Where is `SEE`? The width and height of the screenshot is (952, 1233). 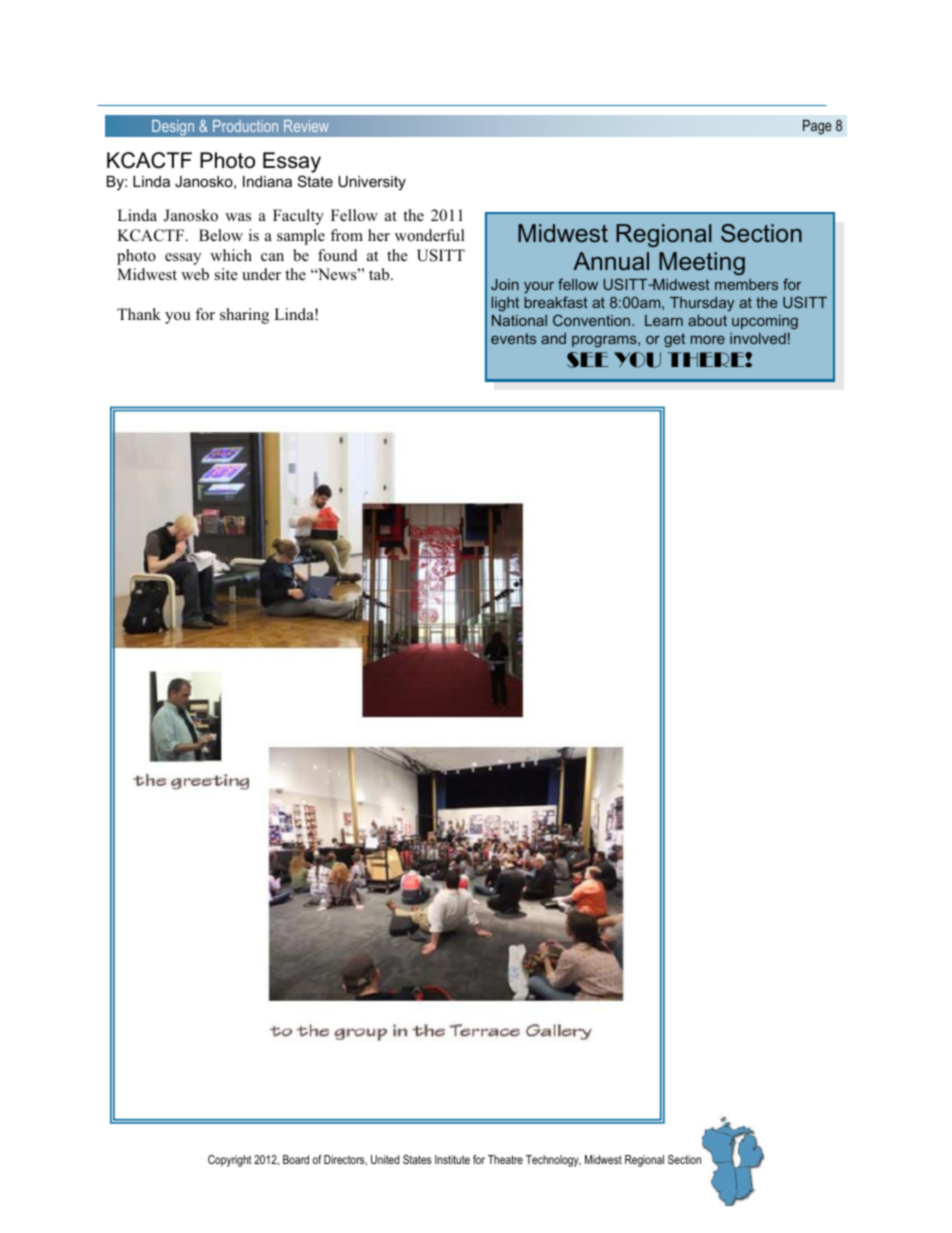 SEE is located at coordinates (588, 360).
